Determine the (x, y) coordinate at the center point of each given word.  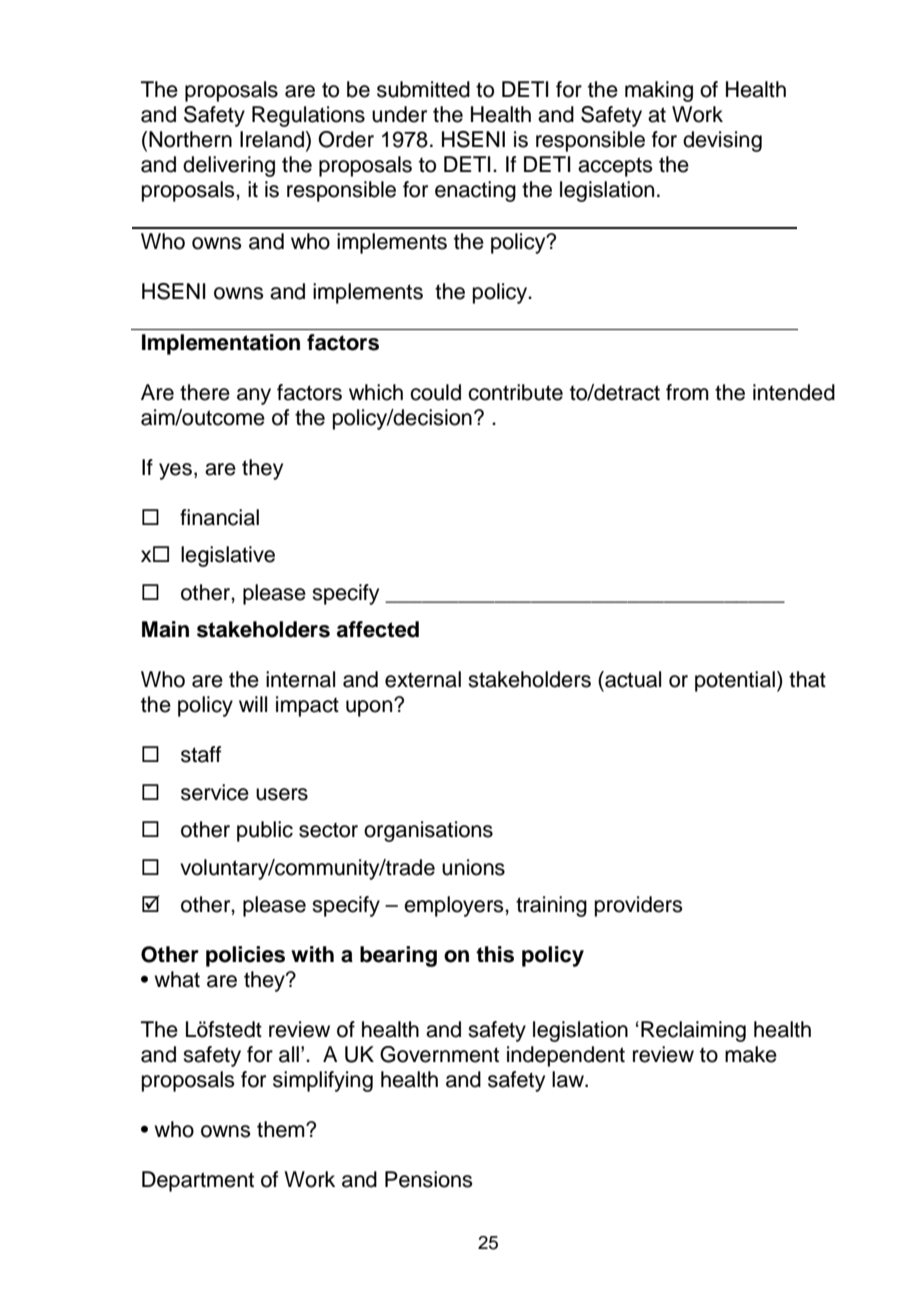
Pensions (429, 1179)
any (254, 396)
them (282, 1129)
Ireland (272, 139)
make (751, 1054)
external (423, 679)
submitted (423, 89)
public (265, 831)
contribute (515, 392)
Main (165, 629)
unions (473, 867)
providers (639, 906)
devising (722, 141)
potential (735, 681)
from (687, 392)
